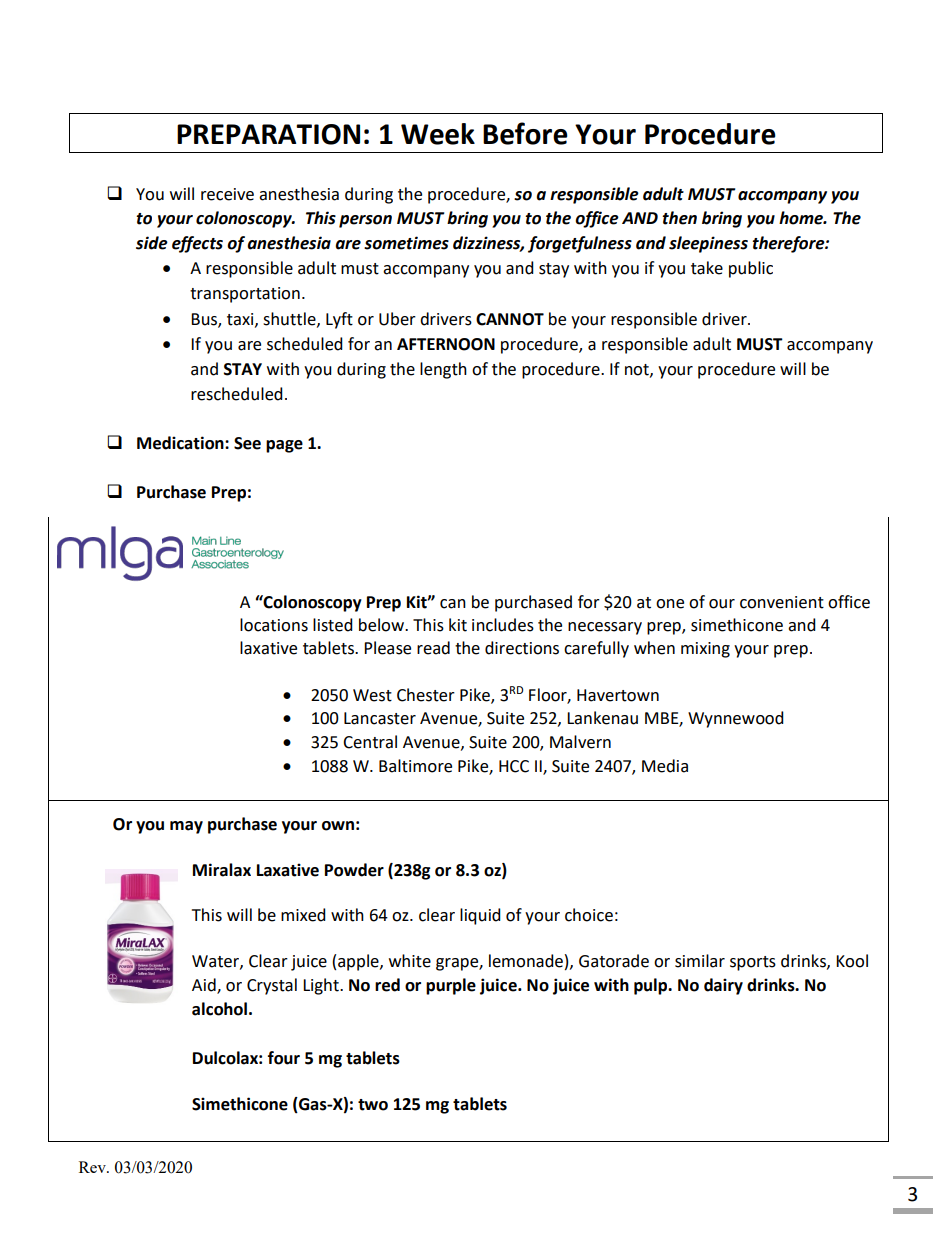 The height and width of the page is (1233, 952). What do you see at coordinates (438, 134) in the page?
I see `Week` at bounding box center [438, 134].
